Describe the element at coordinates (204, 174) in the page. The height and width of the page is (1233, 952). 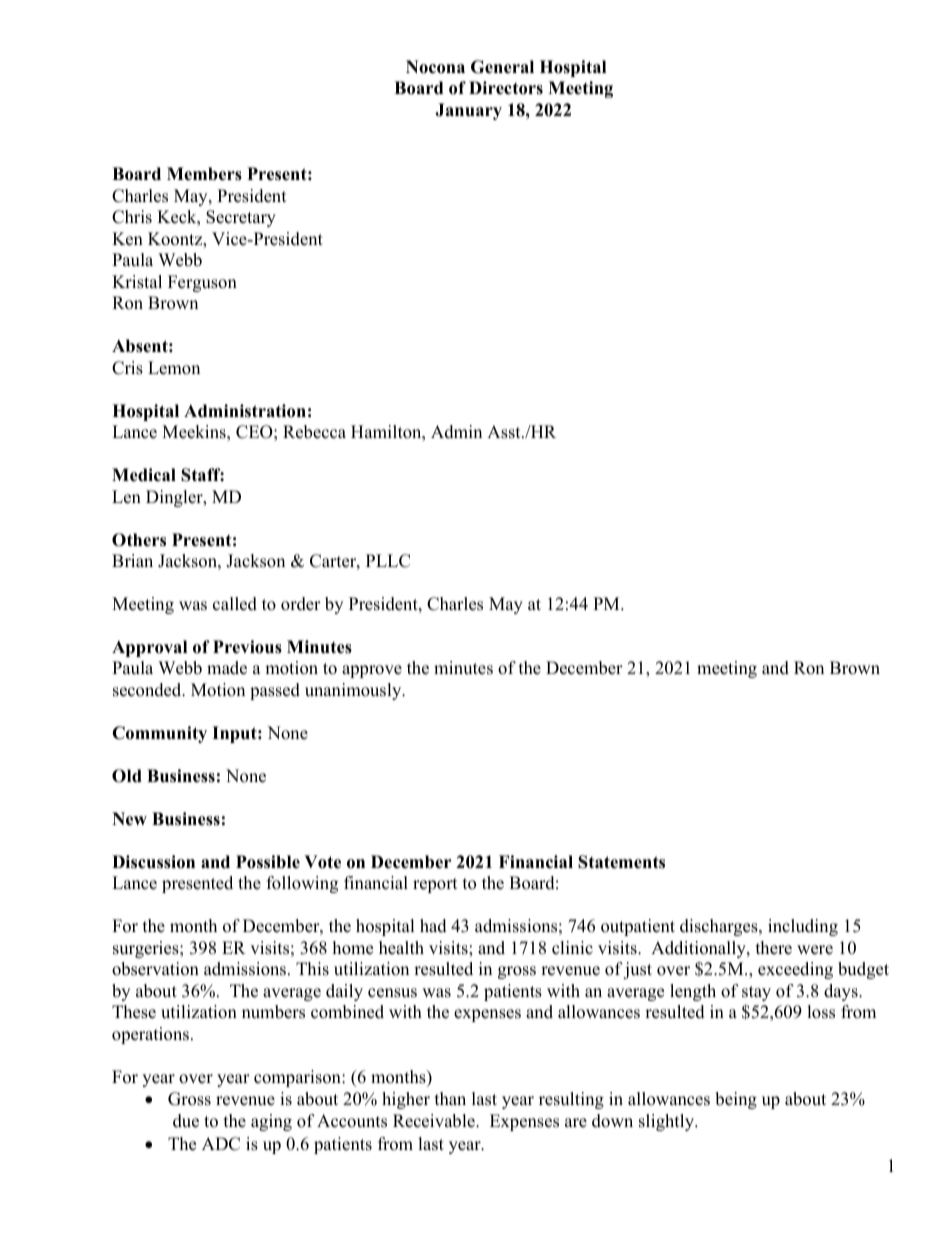
I see `Members` at that location.
